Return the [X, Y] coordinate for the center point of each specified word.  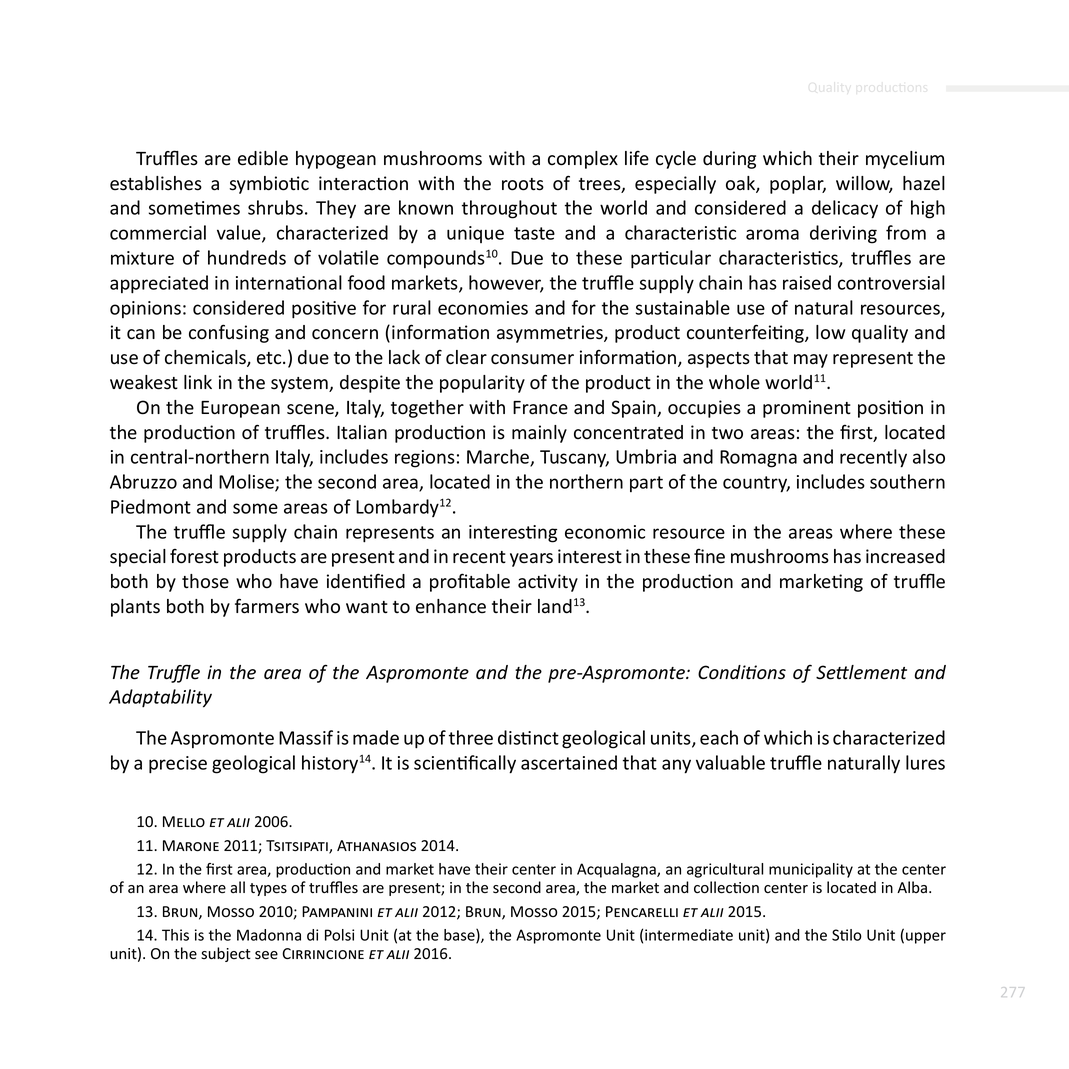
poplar [798, 185]
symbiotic [269, 185]
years [531, 560]
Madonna [269, 935]
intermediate [689, 935]
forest [194, 556]
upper [926, 938]
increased [905, 556]
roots [523, 184]
